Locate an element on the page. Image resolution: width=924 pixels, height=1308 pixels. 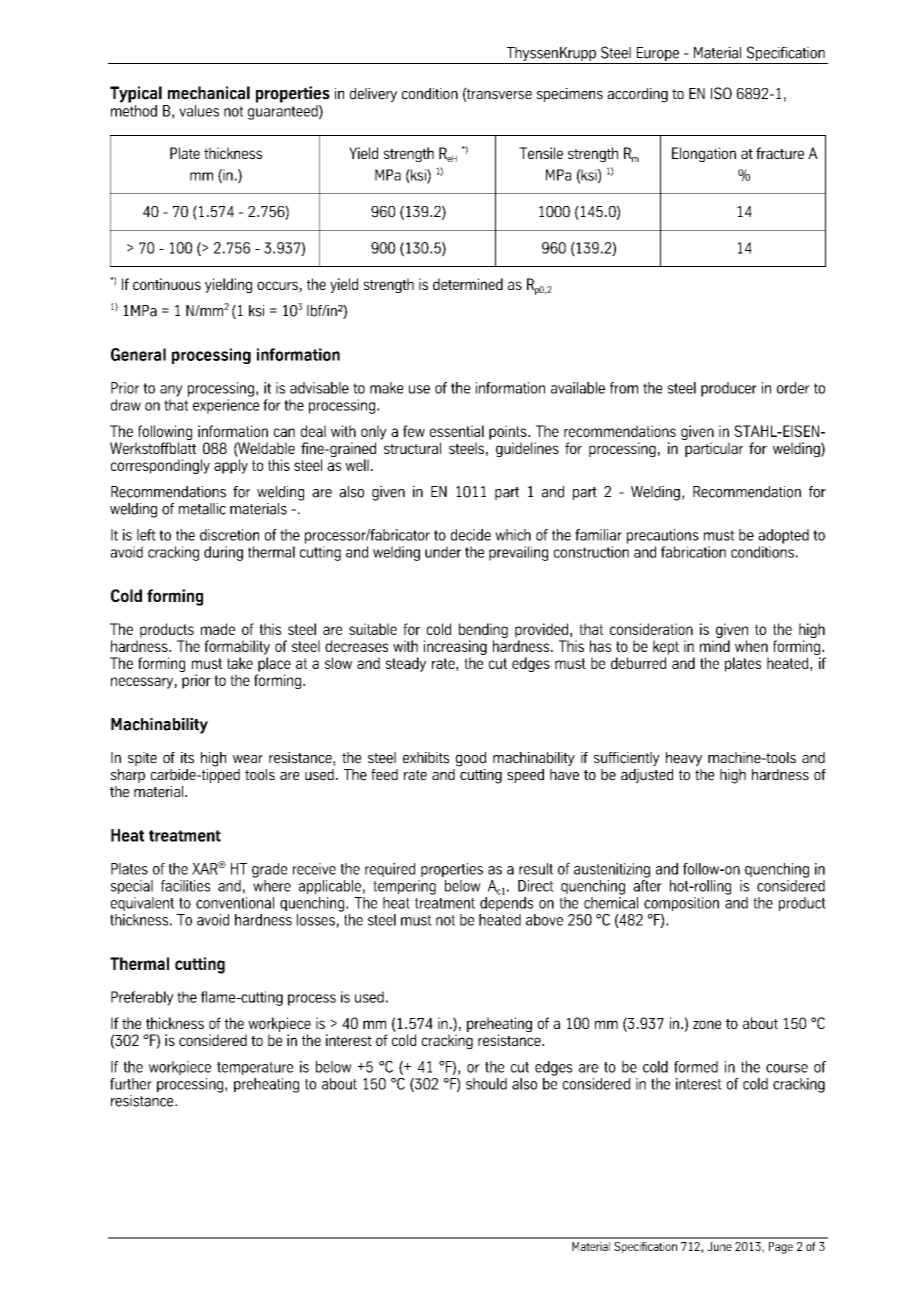
formed is located at coordinates (696, 1067).
